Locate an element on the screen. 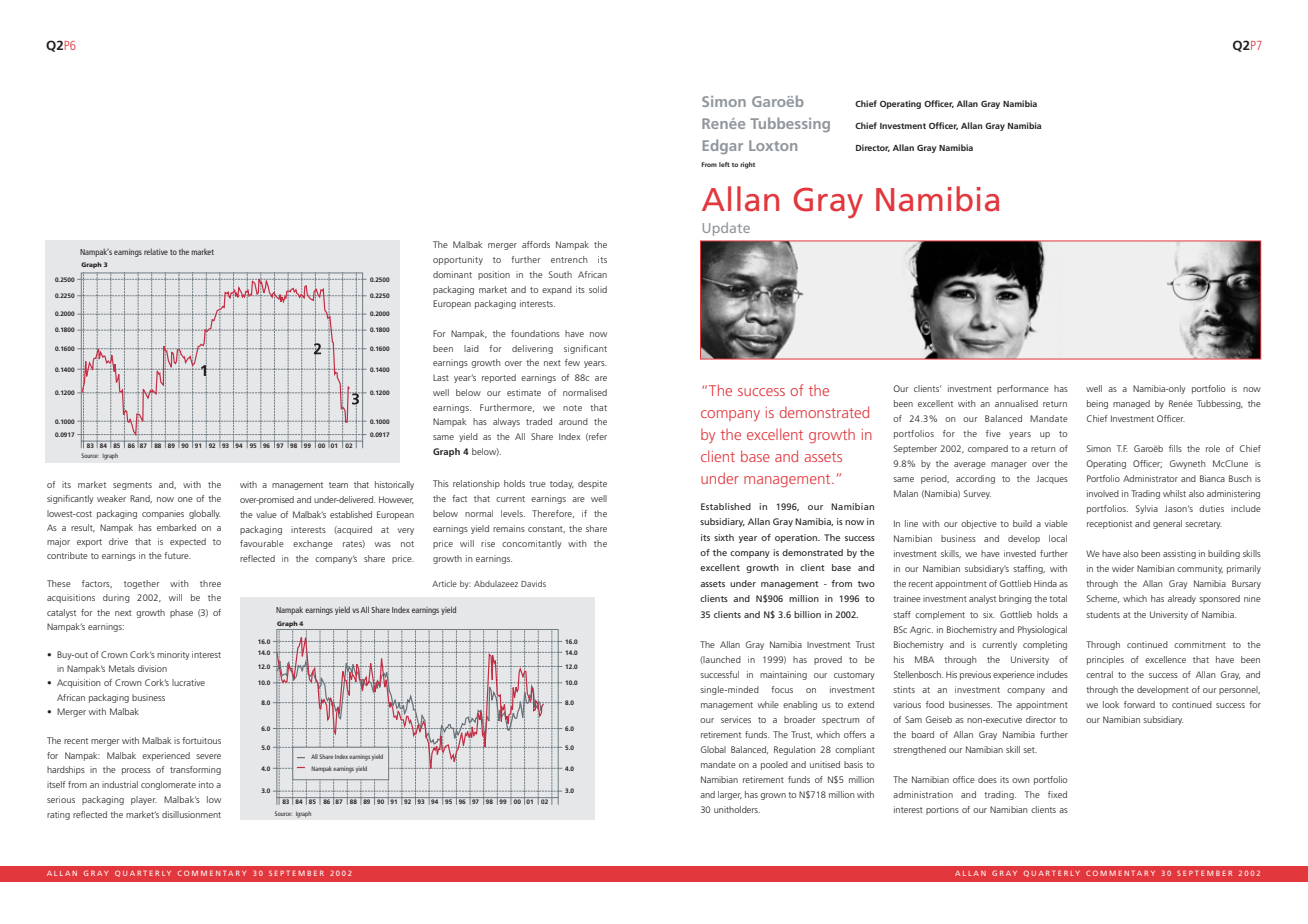 This screenshot has height=924, width=1308. few is located at coordinates (572, 362).
